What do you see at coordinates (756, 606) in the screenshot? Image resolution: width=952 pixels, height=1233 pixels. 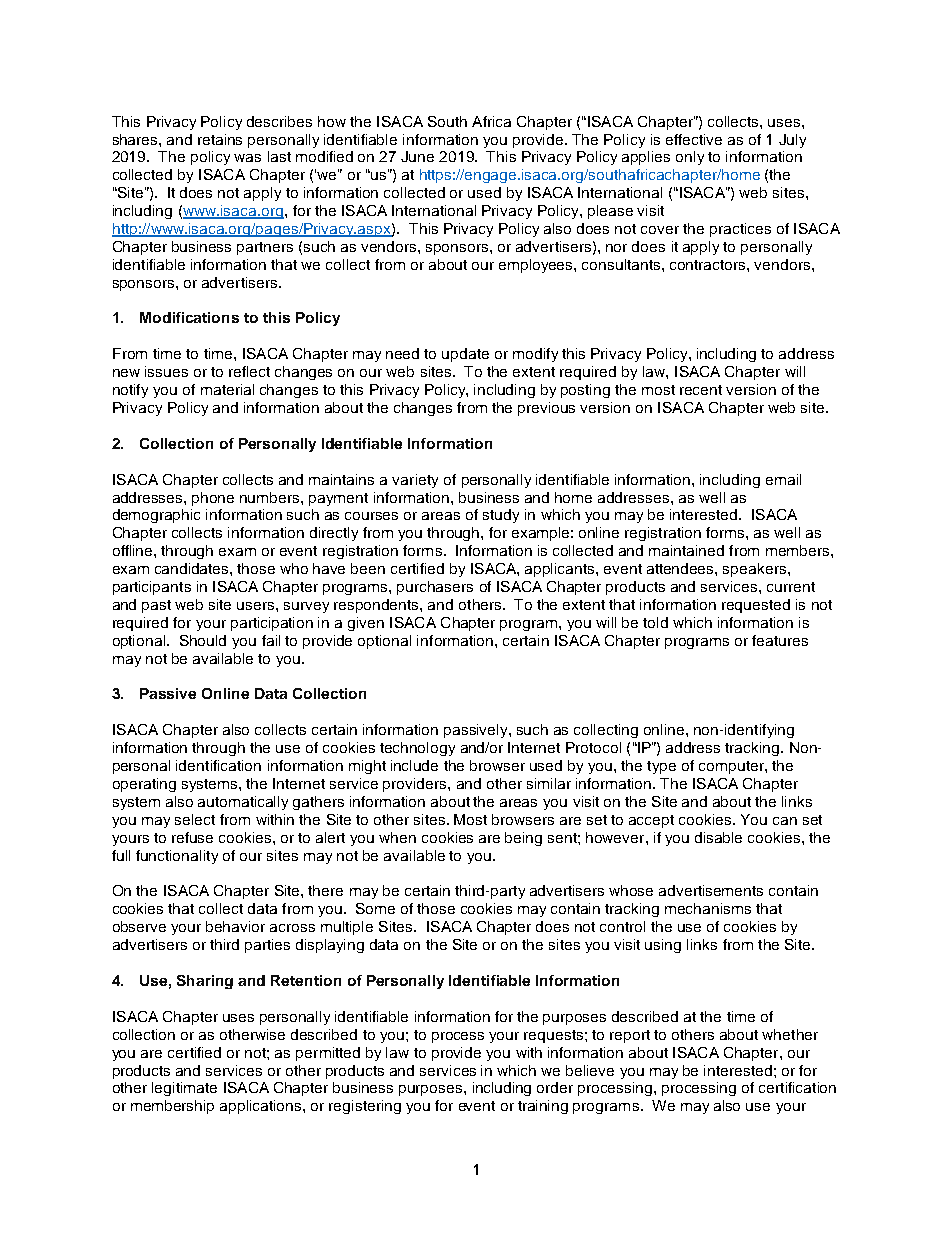 I see `requested` at bounding box center [756, 606].
